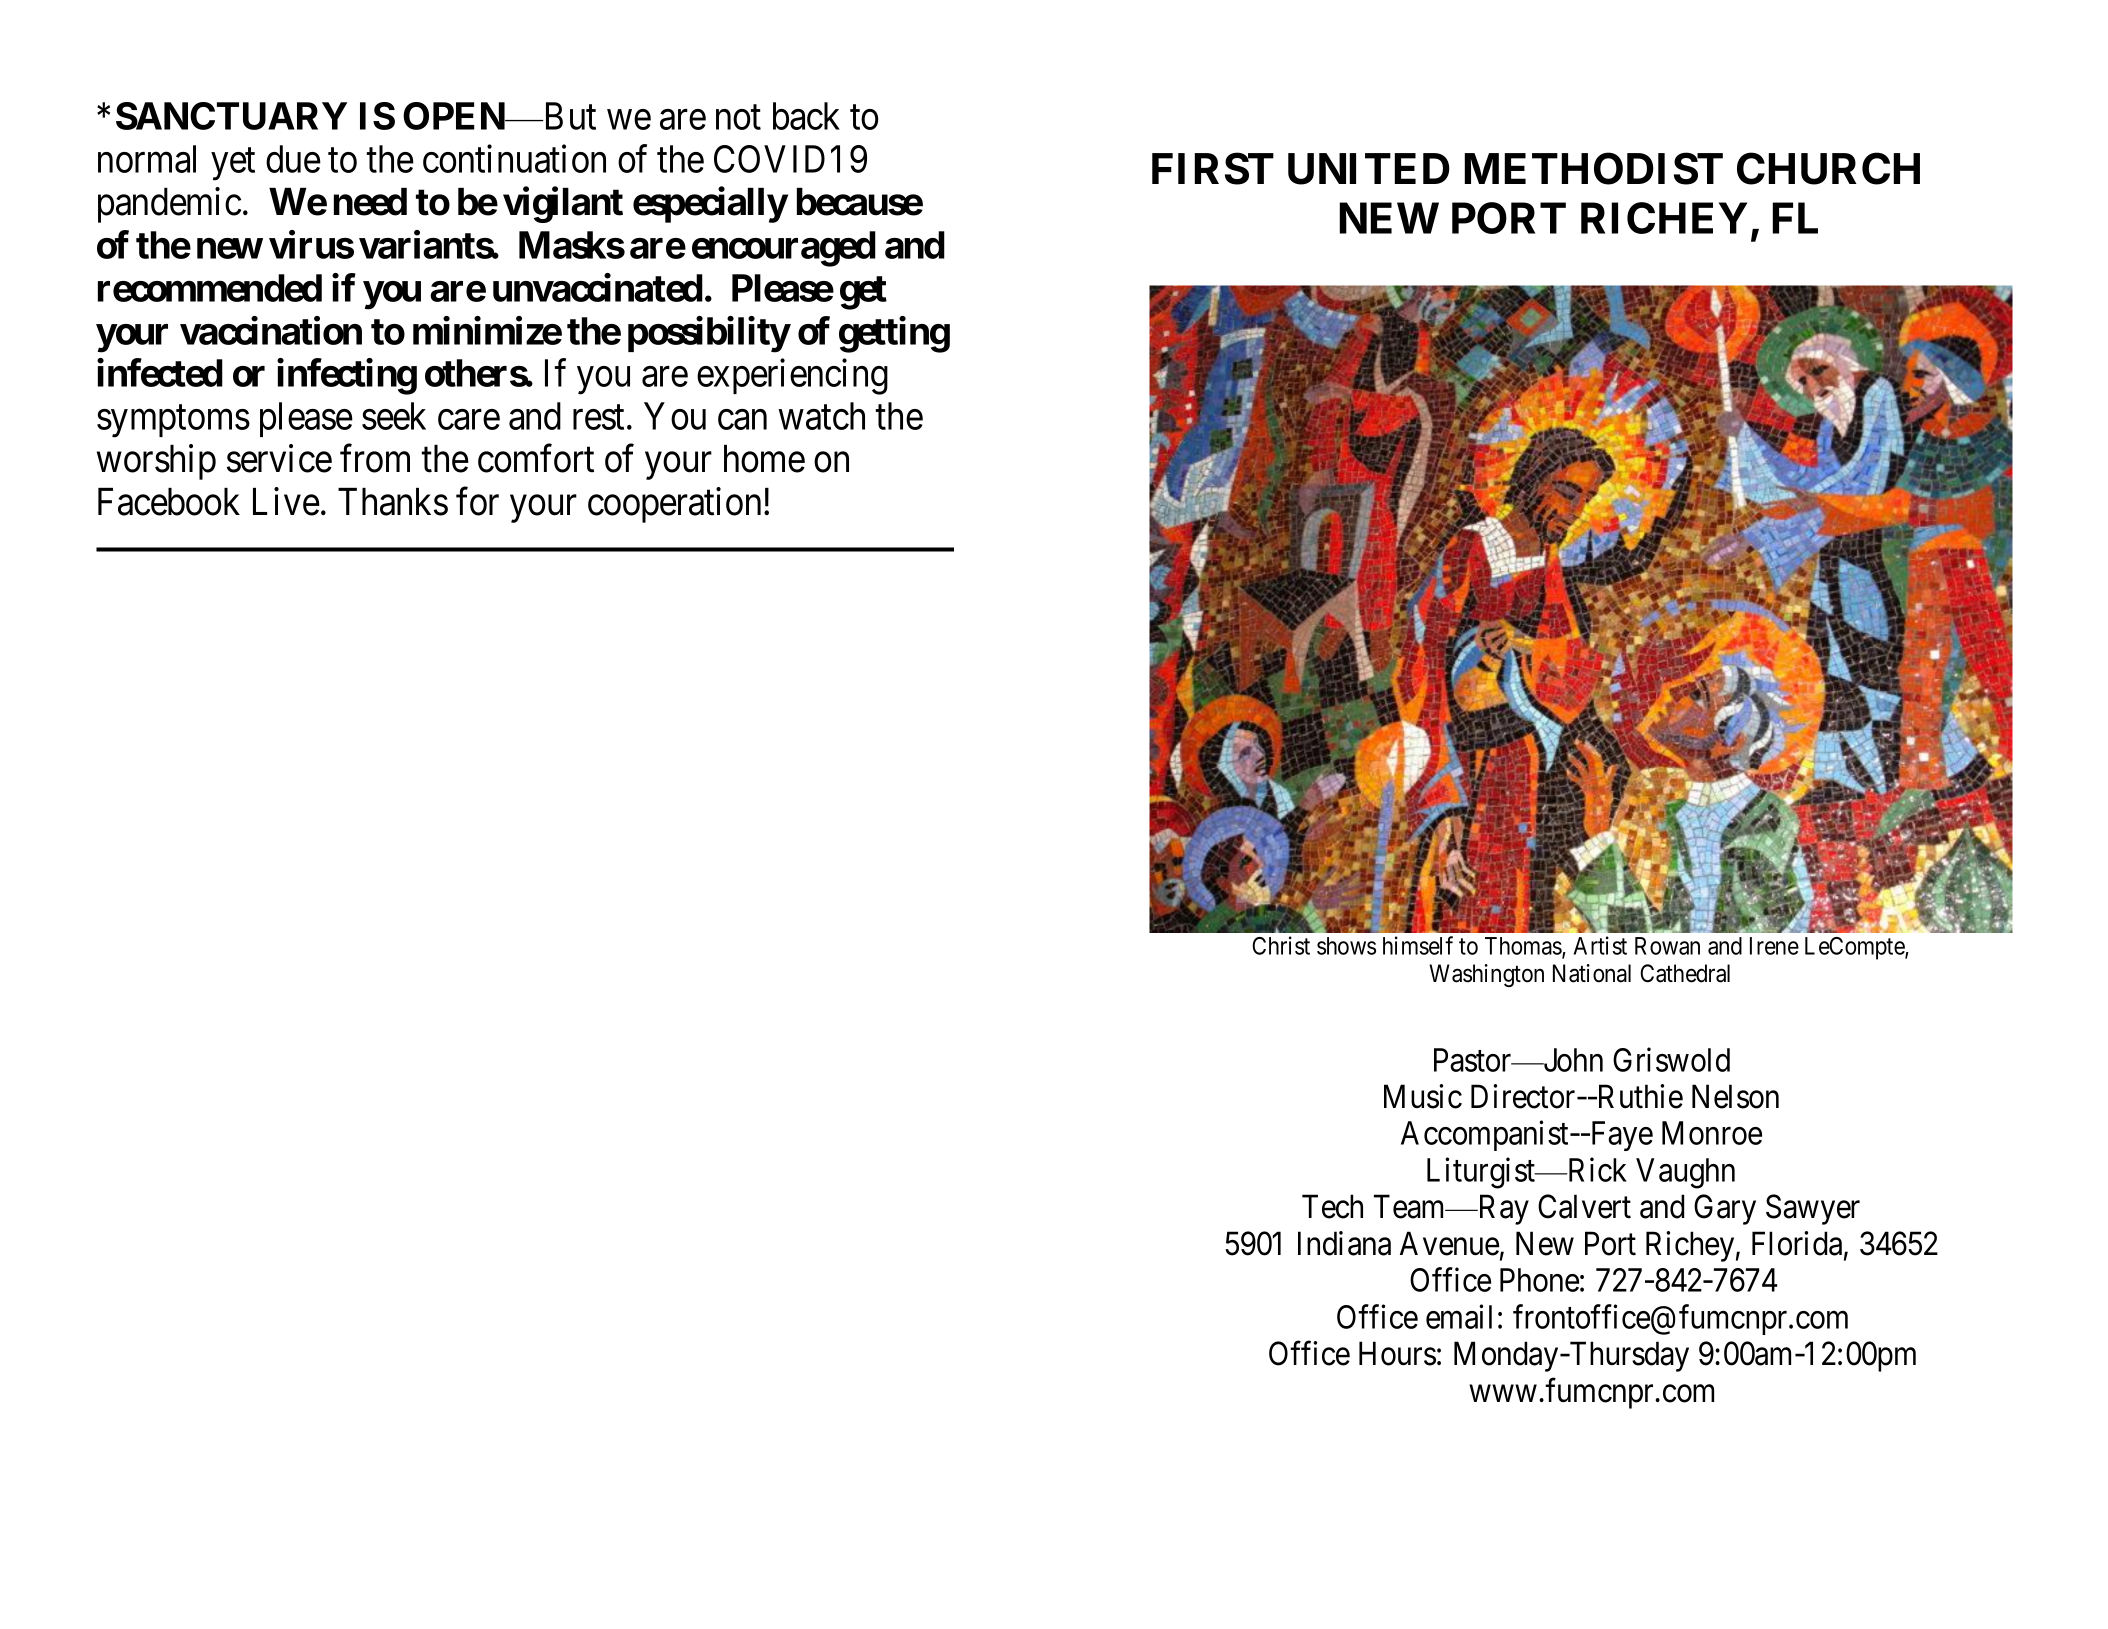 This screenshot has height=1629, width=2108. I want to click on back, so click(806, 116).
